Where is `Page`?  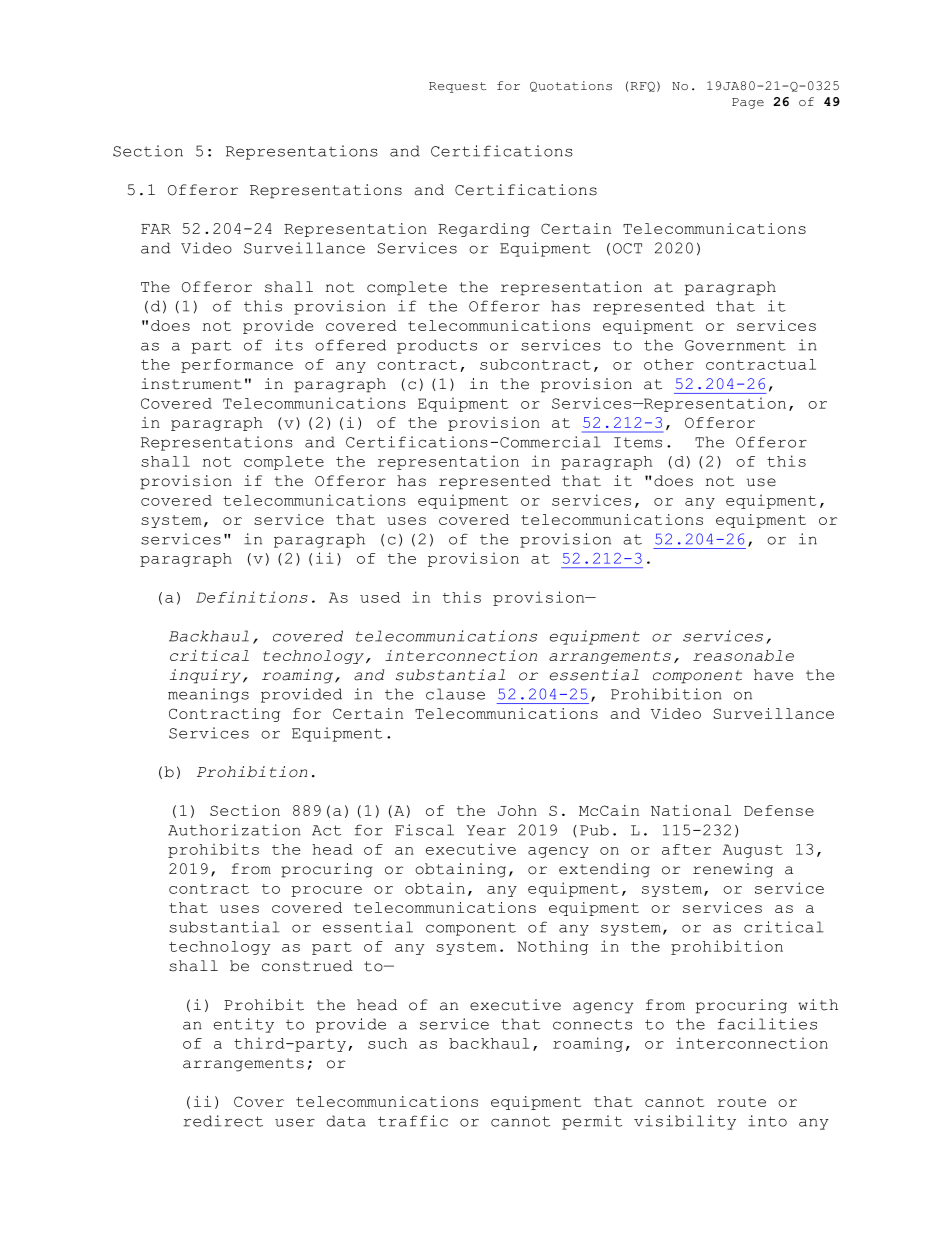
Page is located at coordinates (748, 103).
